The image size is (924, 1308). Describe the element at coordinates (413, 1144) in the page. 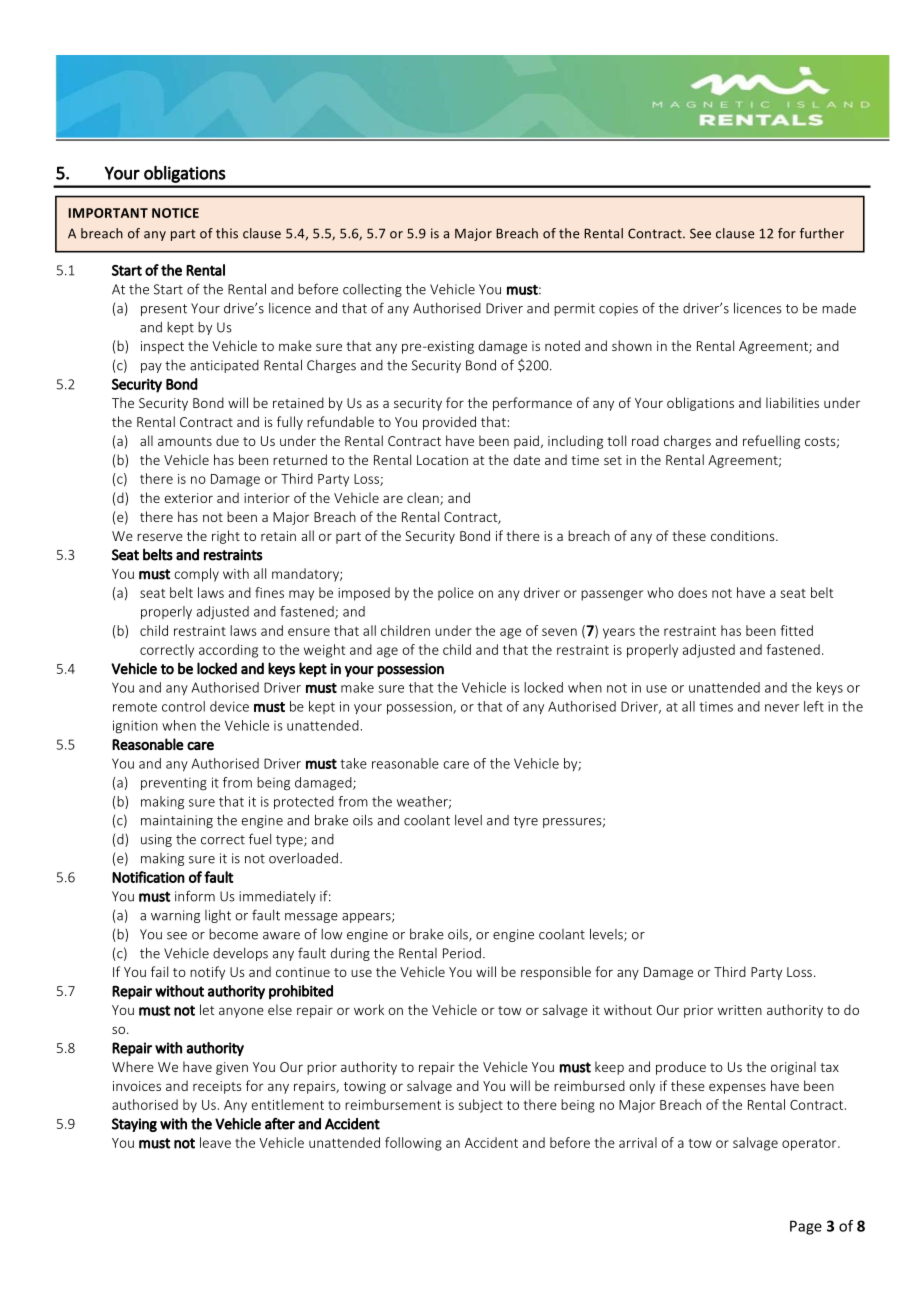

I see `following` at that location.
